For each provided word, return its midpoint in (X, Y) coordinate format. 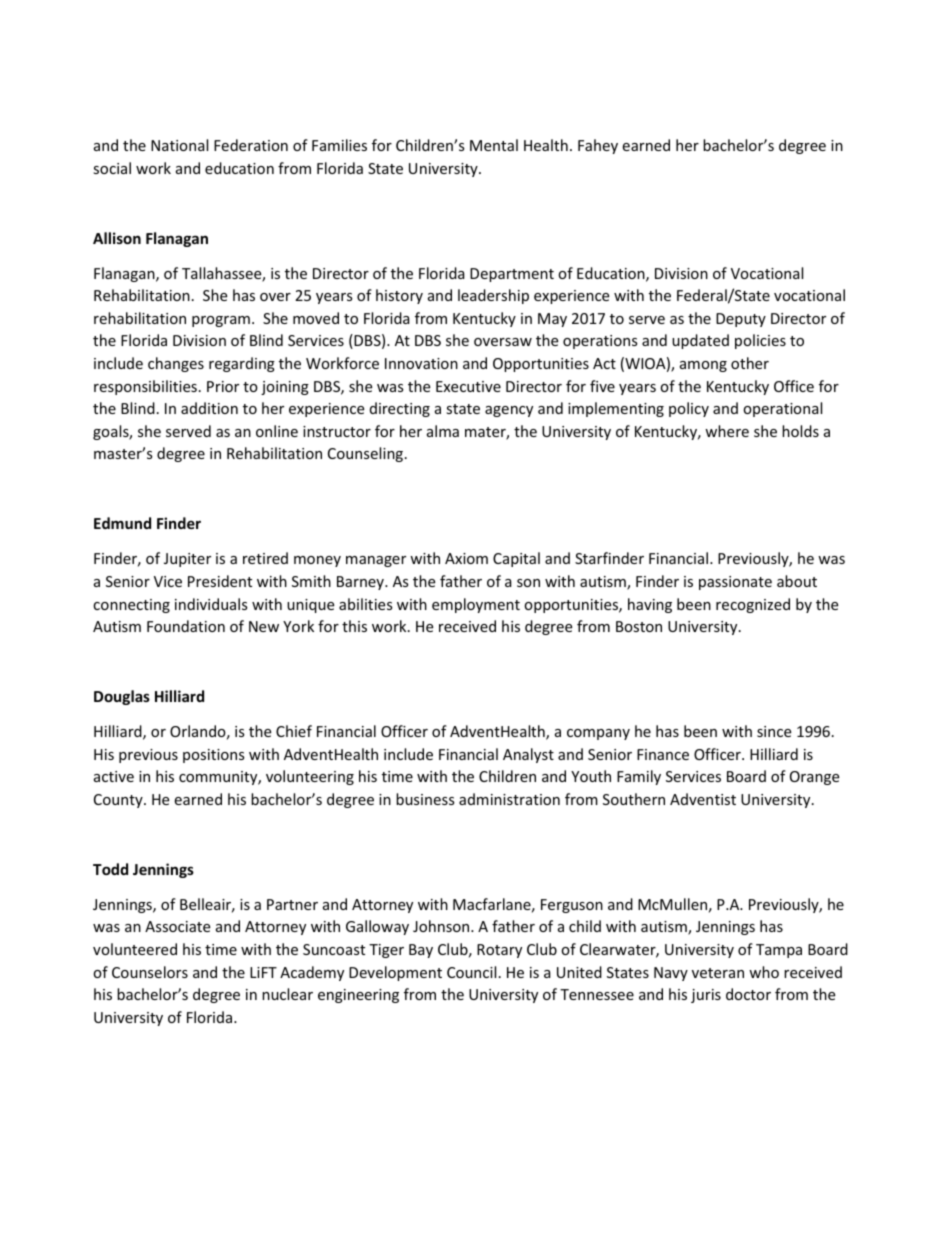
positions (214, 756)
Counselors (150, 972)
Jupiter (187, 560)
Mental (494, 145)
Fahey (598, 146)
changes (176, 364)
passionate (735, 583)
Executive (468, 386)
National (179, 145)
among (703, 366)
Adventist (703, 799)
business (425, 799)
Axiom (466, 558)
